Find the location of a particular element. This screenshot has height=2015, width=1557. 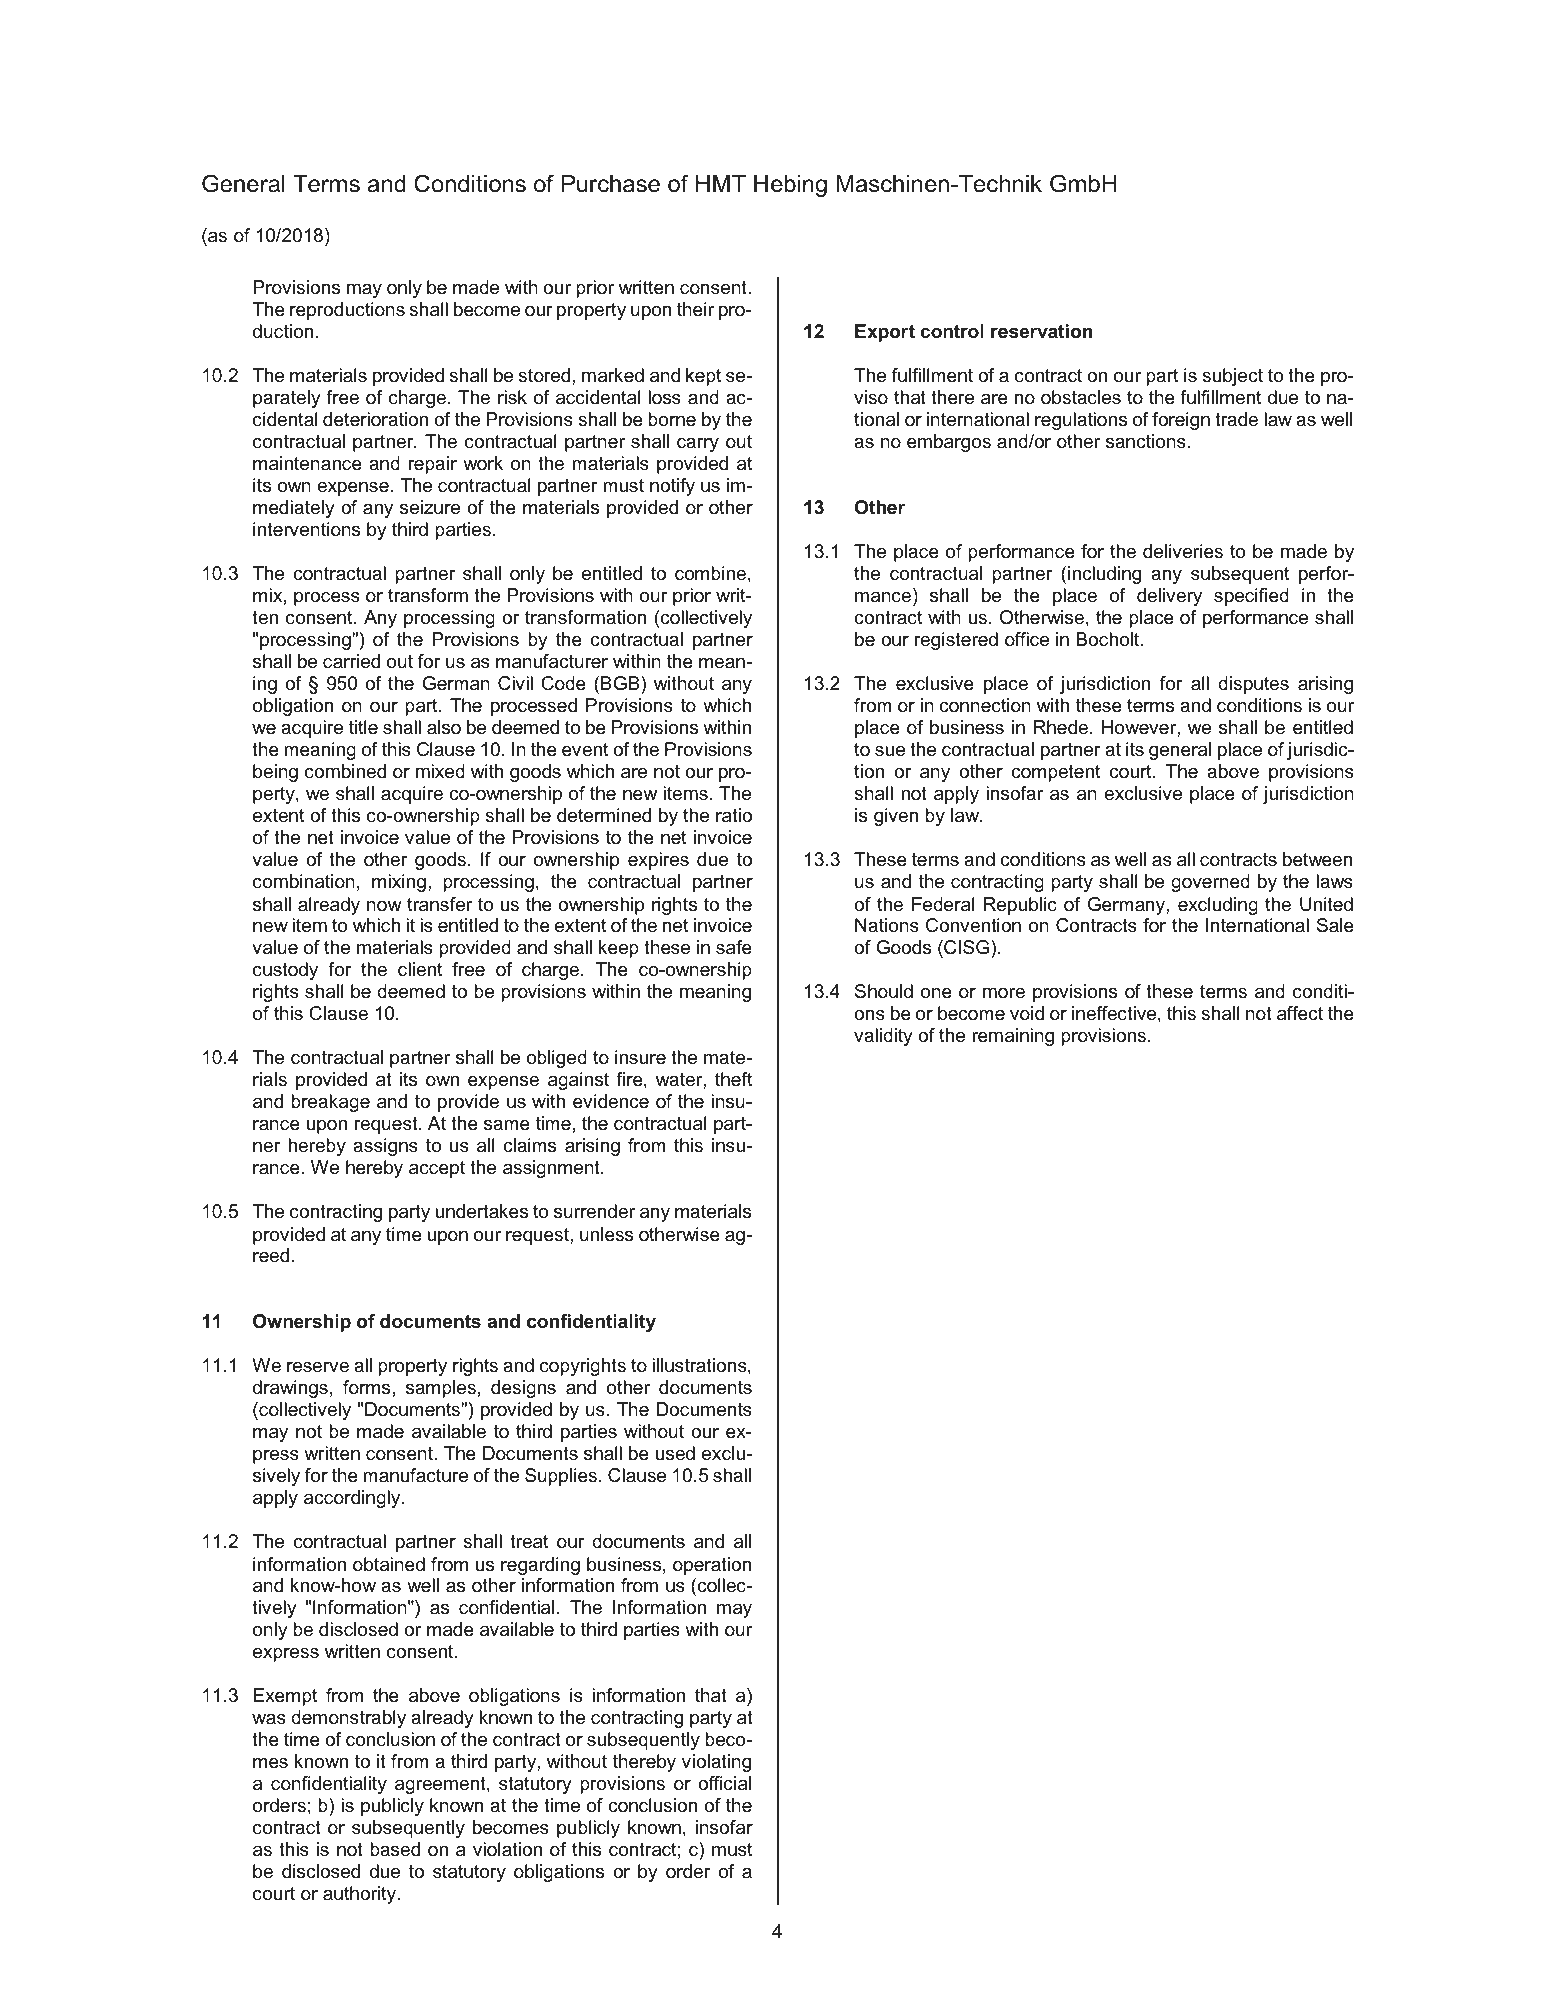

client is located at coordinates (420, 969).
